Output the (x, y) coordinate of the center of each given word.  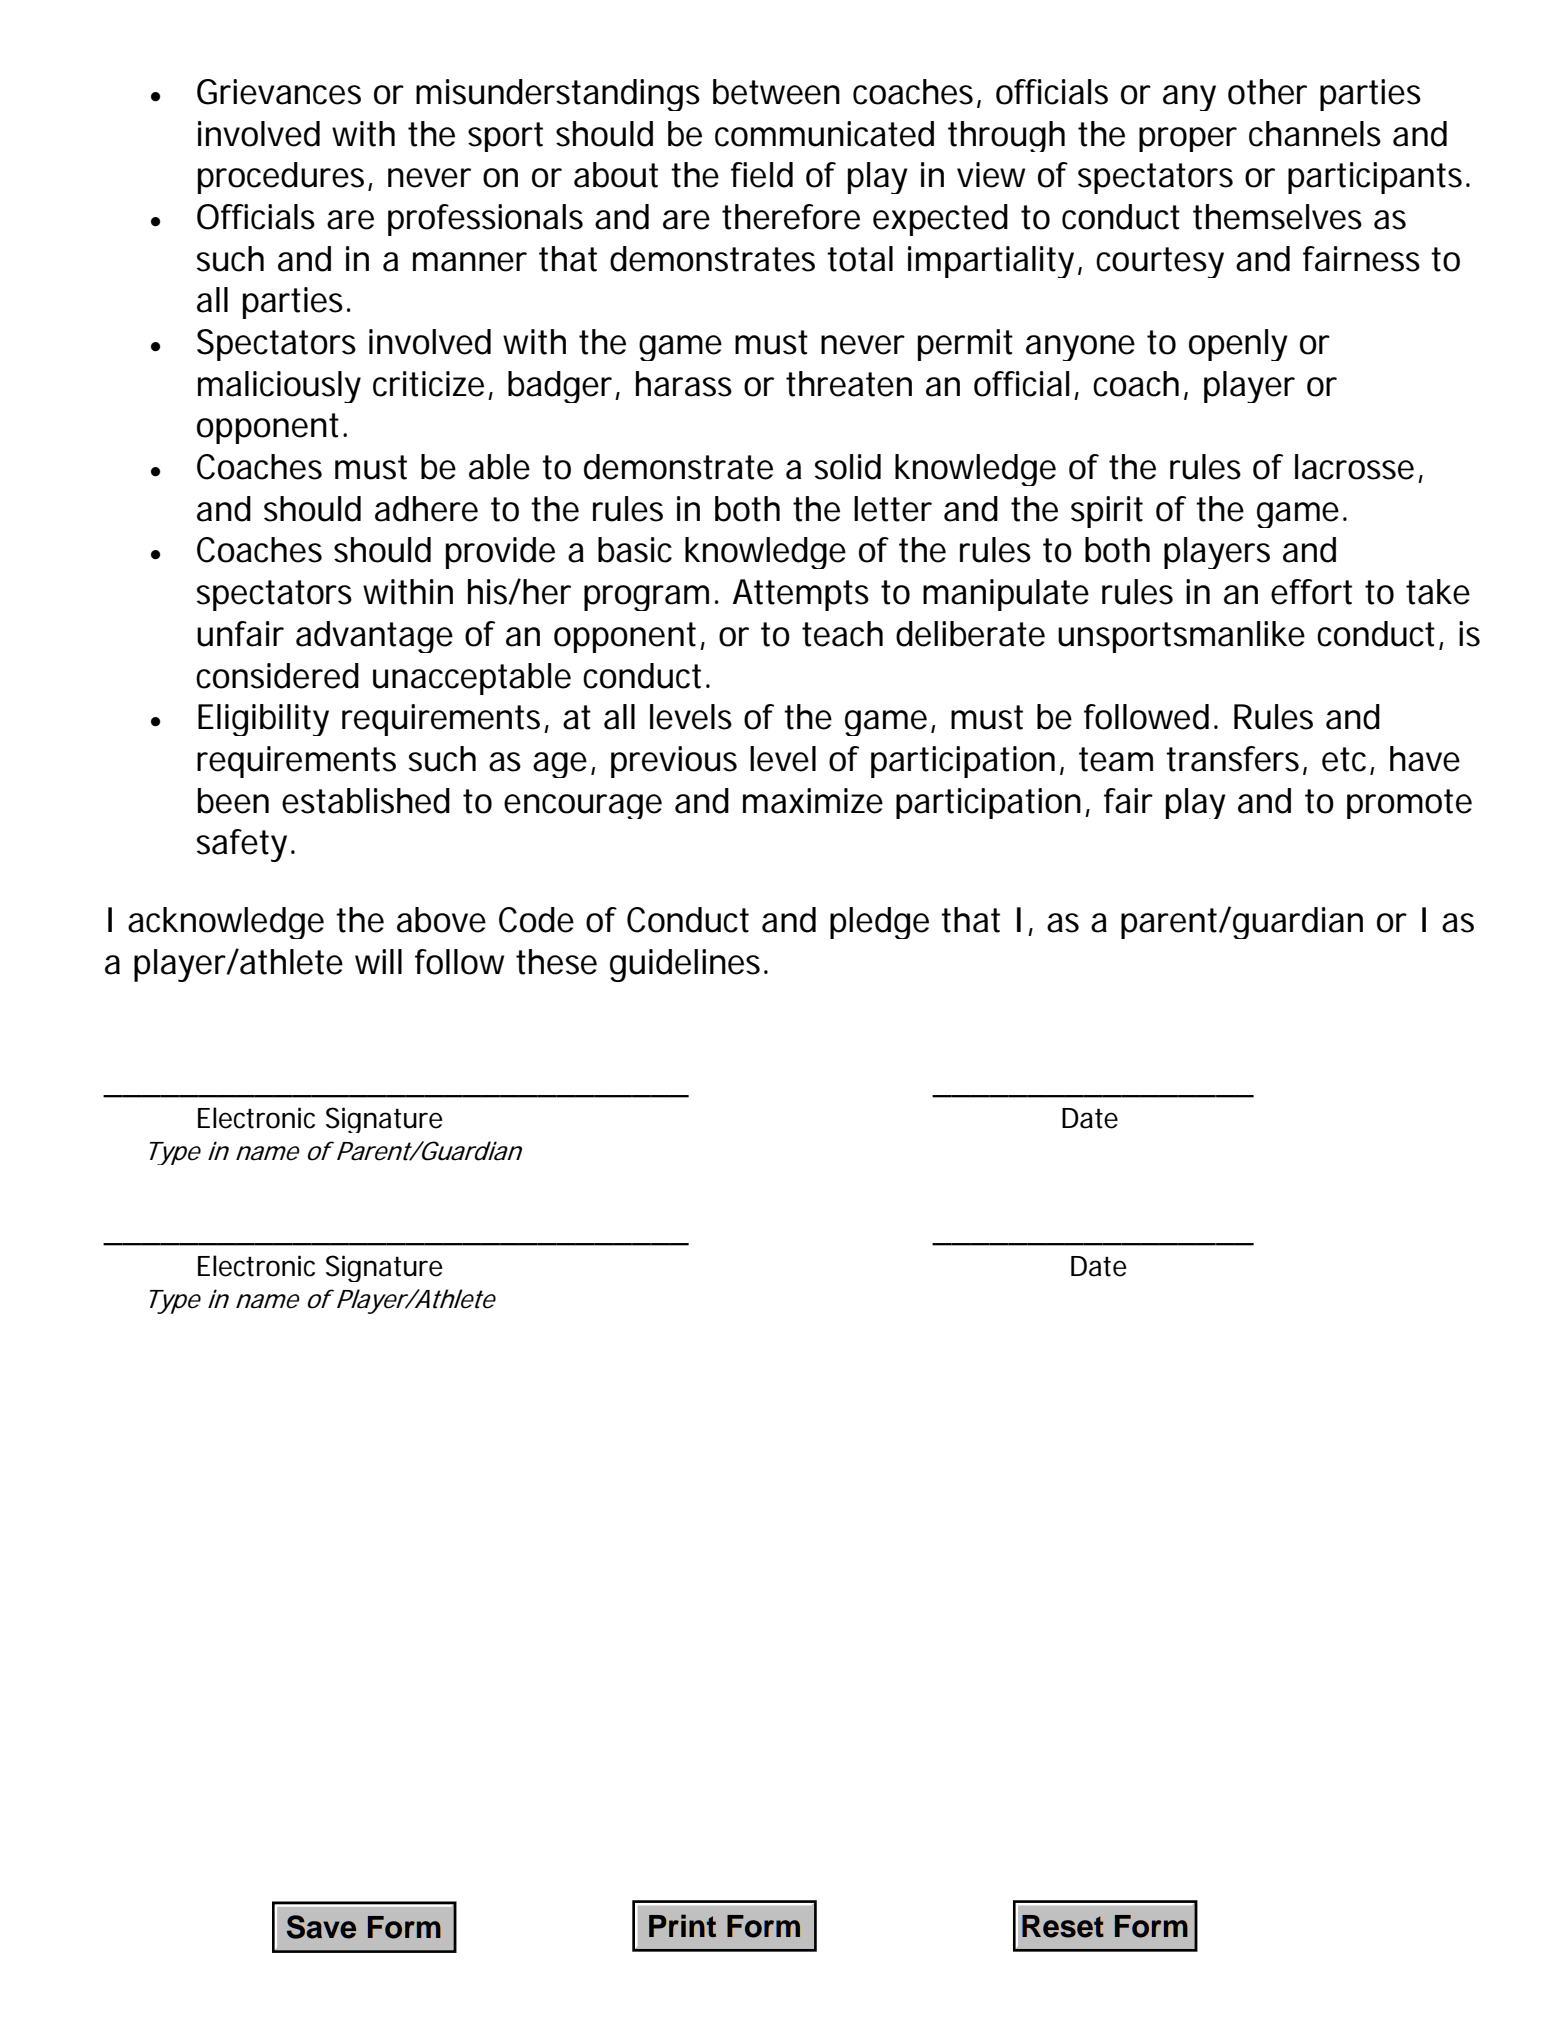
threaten (849, 384)
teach (842, 634)
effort (1311, 592)
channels (1315, 134)
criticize (428, 384)
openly (1238, 345)
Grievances (279, 92)
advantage (374, 637)
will (378, 961)
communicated (824, 134)
